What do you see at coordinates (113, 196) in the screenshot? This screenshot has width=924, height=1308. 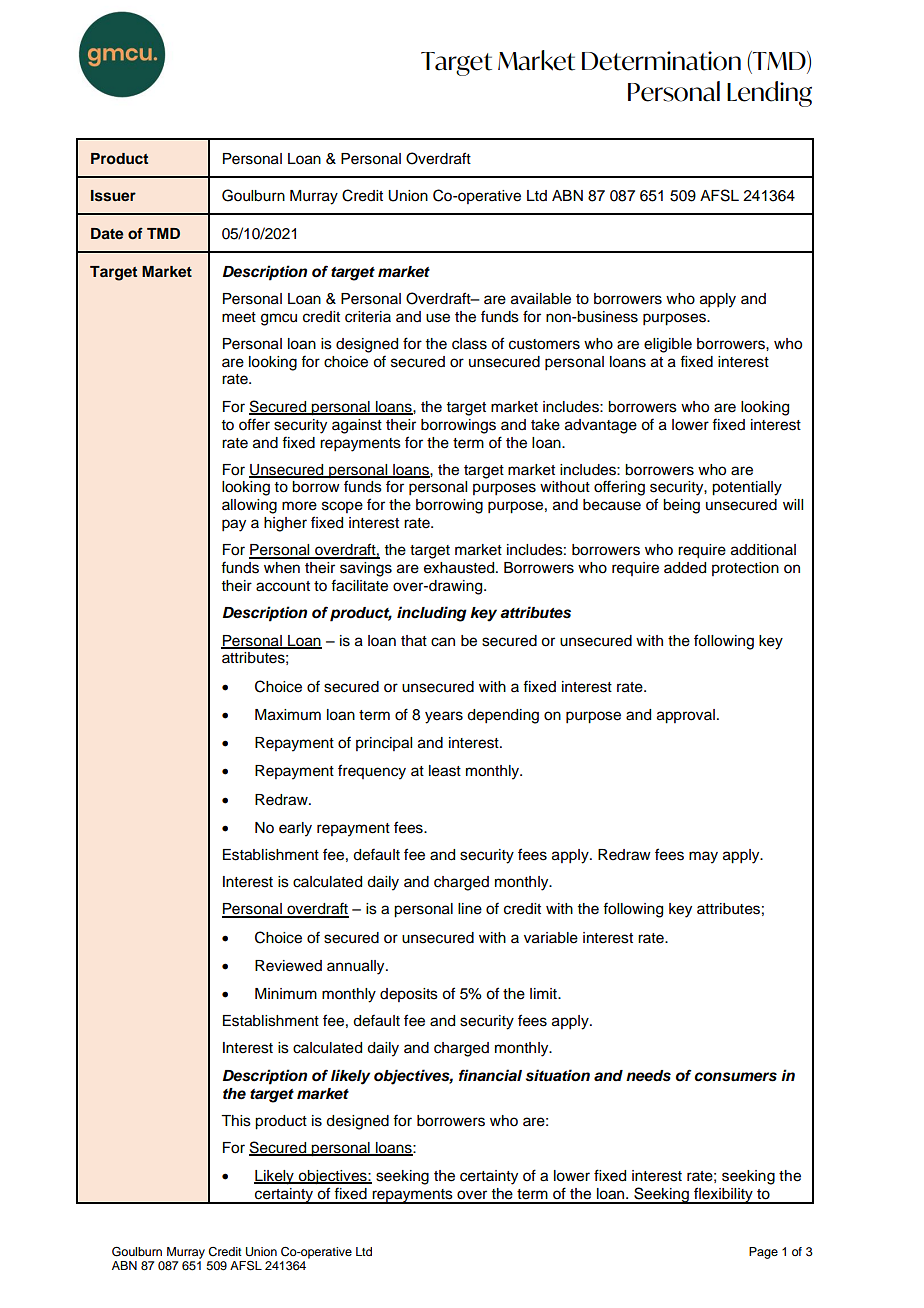 I see `Issuer` at bounding box center [113, 196].
